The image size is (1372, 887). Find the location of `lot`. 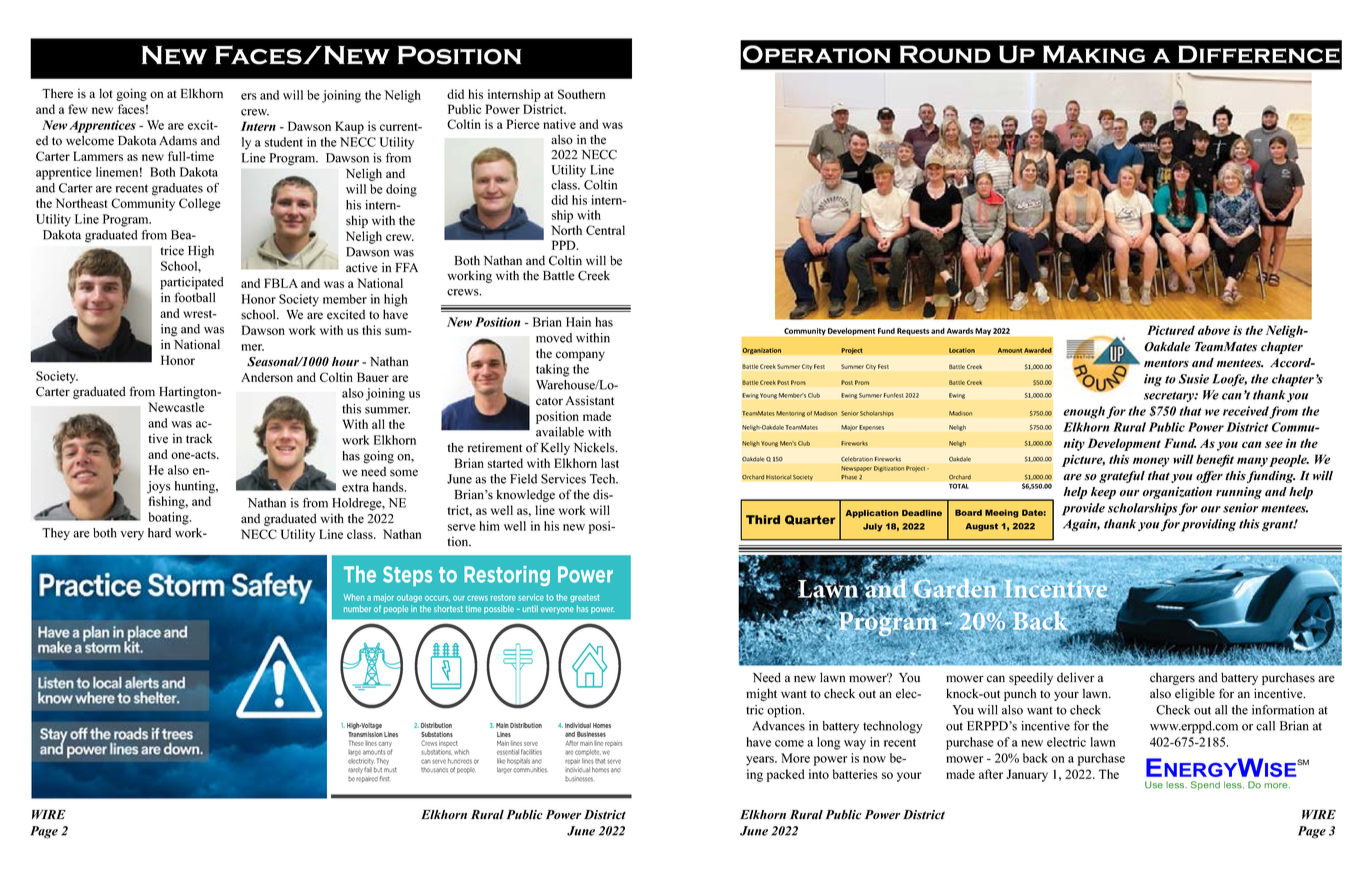

lot is located at coordinates (106, 94).
